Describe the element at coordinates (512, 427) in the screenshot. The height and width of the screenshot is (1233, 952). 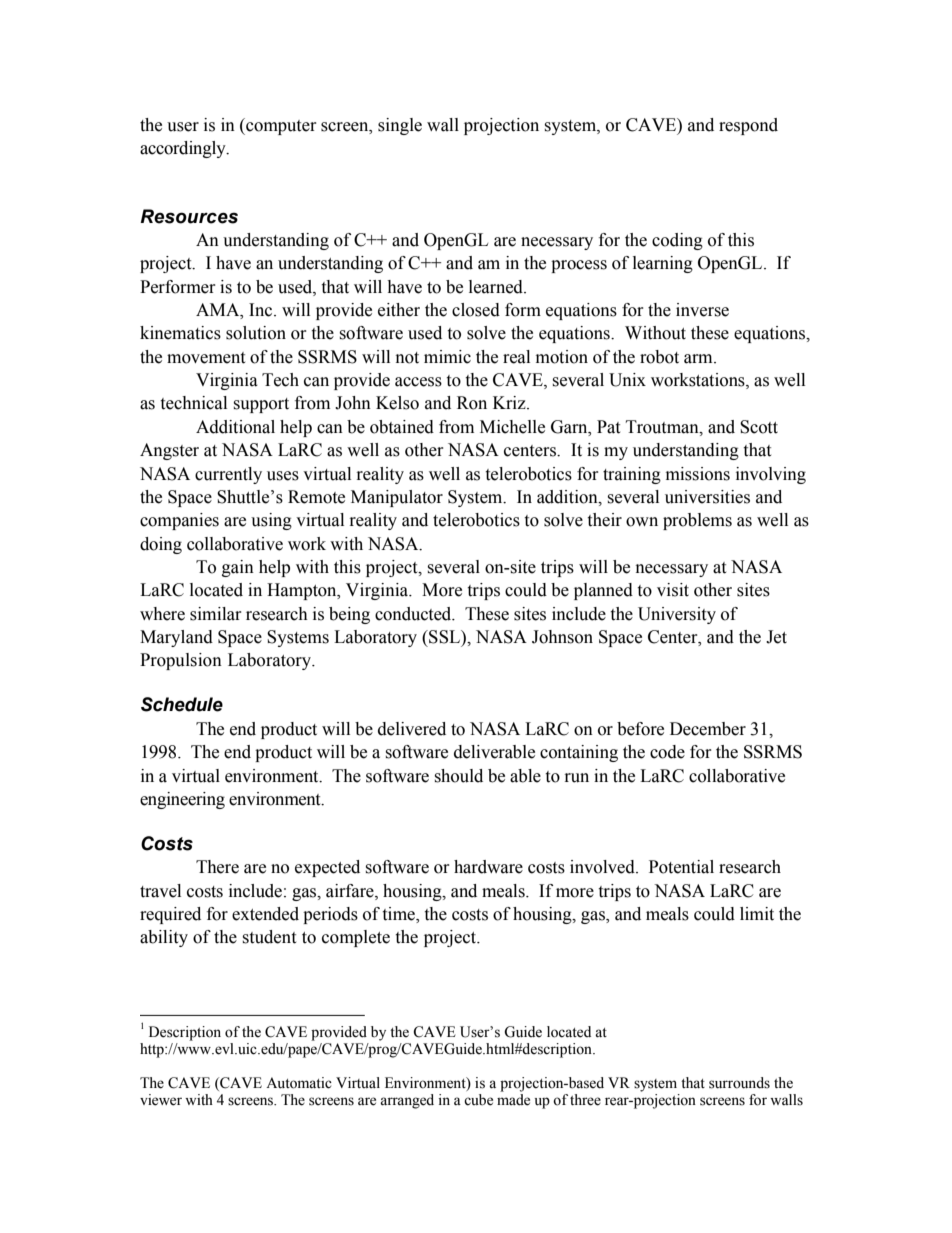
I see `Michelle` at that location.
